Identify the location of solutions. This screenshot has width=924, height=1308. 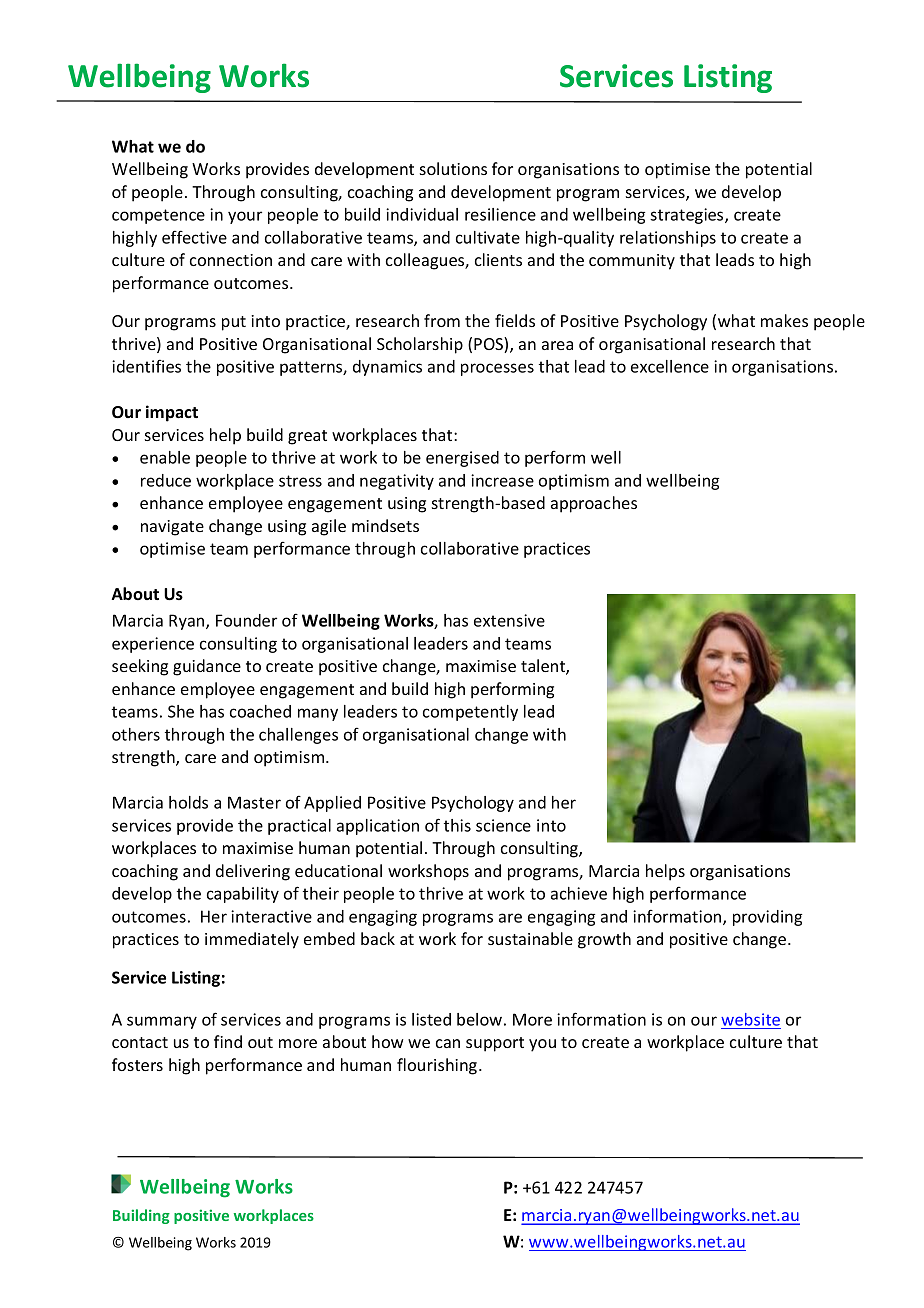
(453, 168).
